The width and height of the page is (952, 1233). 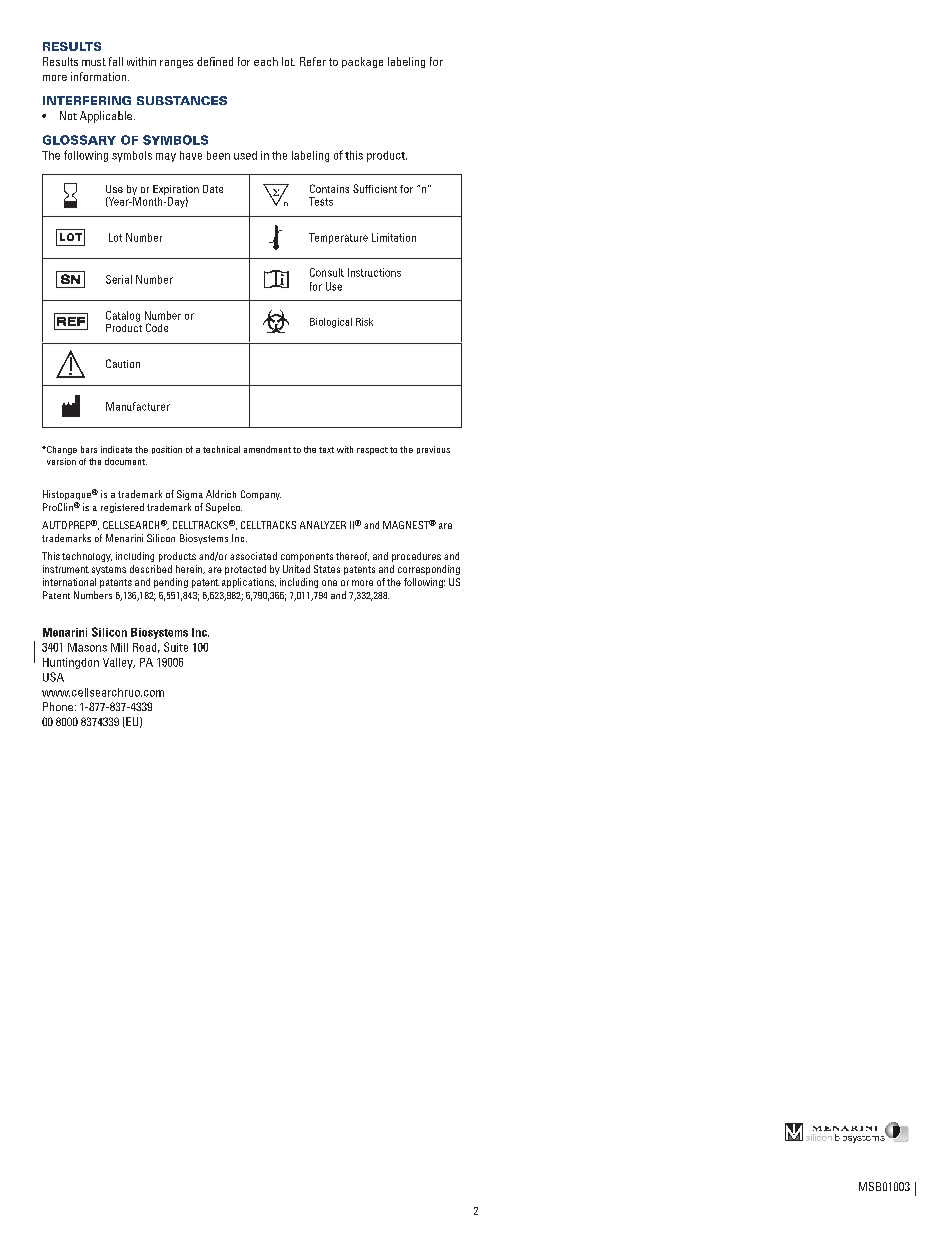 I want to click on Suite, so click(x=176, y=647).
